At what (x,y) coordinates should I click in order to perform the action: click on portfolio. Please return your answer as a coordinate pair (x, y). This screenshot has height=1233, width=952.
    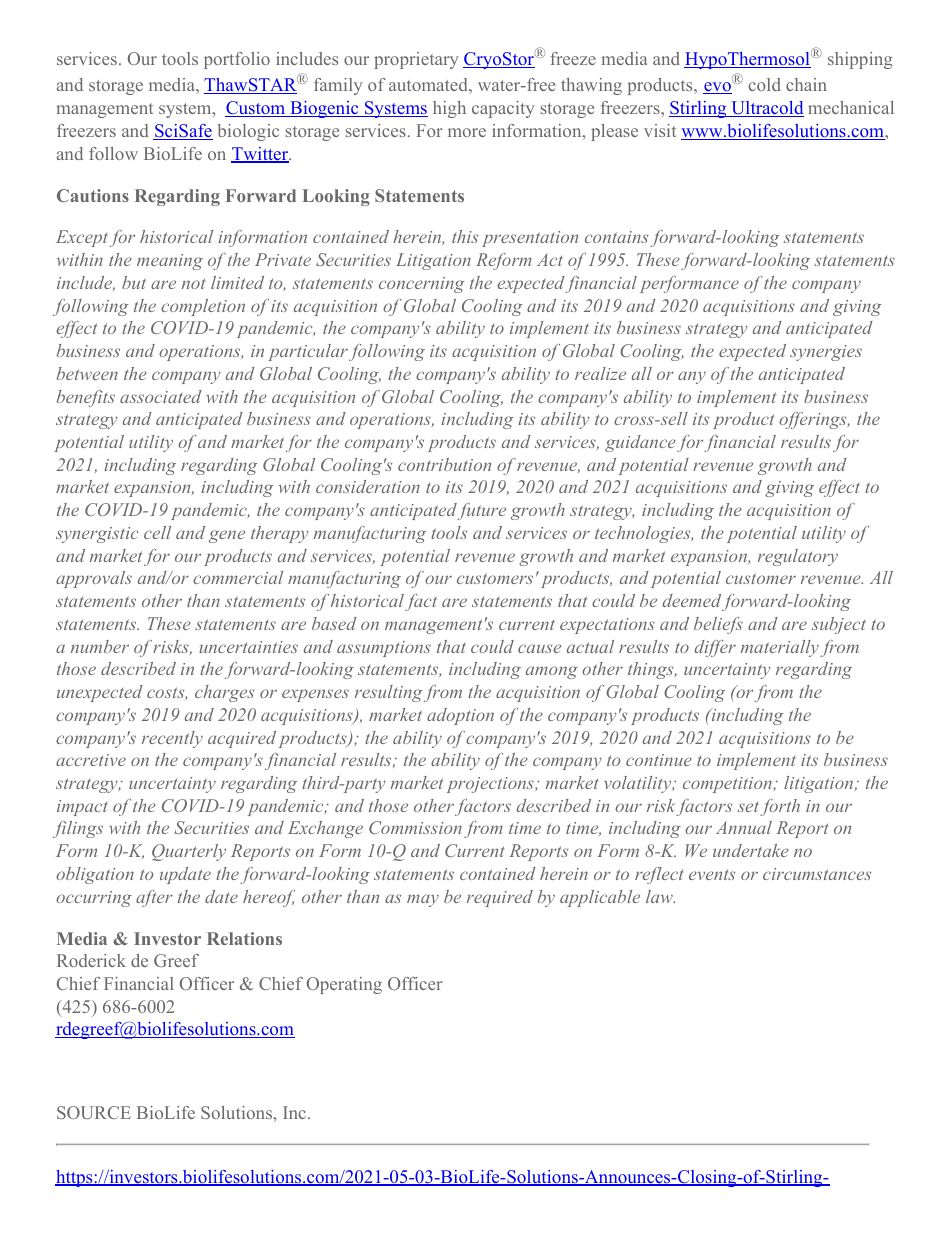
    Looking at the image, I should click on (237, 60).
